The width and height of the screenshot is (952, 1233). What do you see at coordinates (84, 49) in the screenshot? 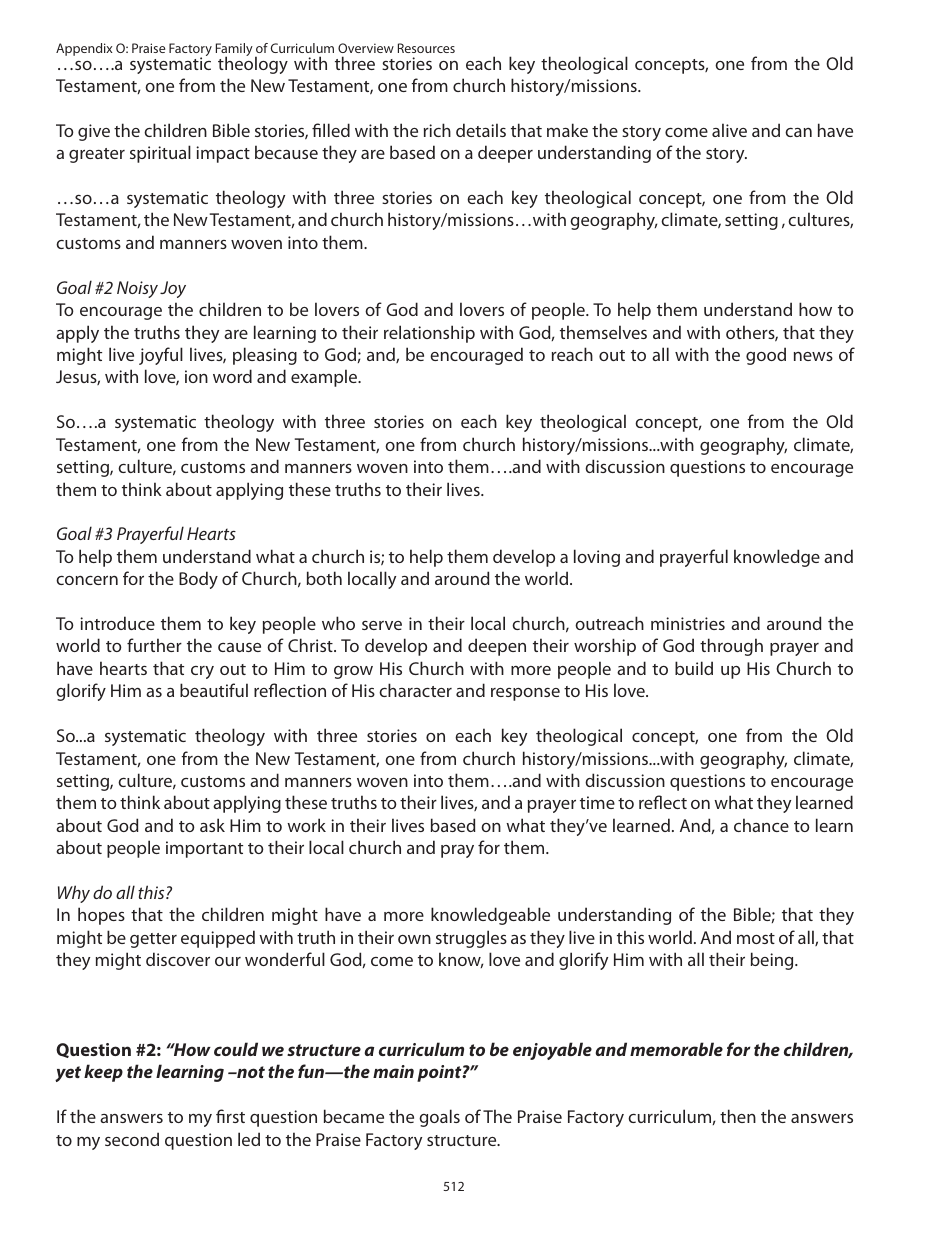
I see `Appendix` at bounding box center [84, 49].
